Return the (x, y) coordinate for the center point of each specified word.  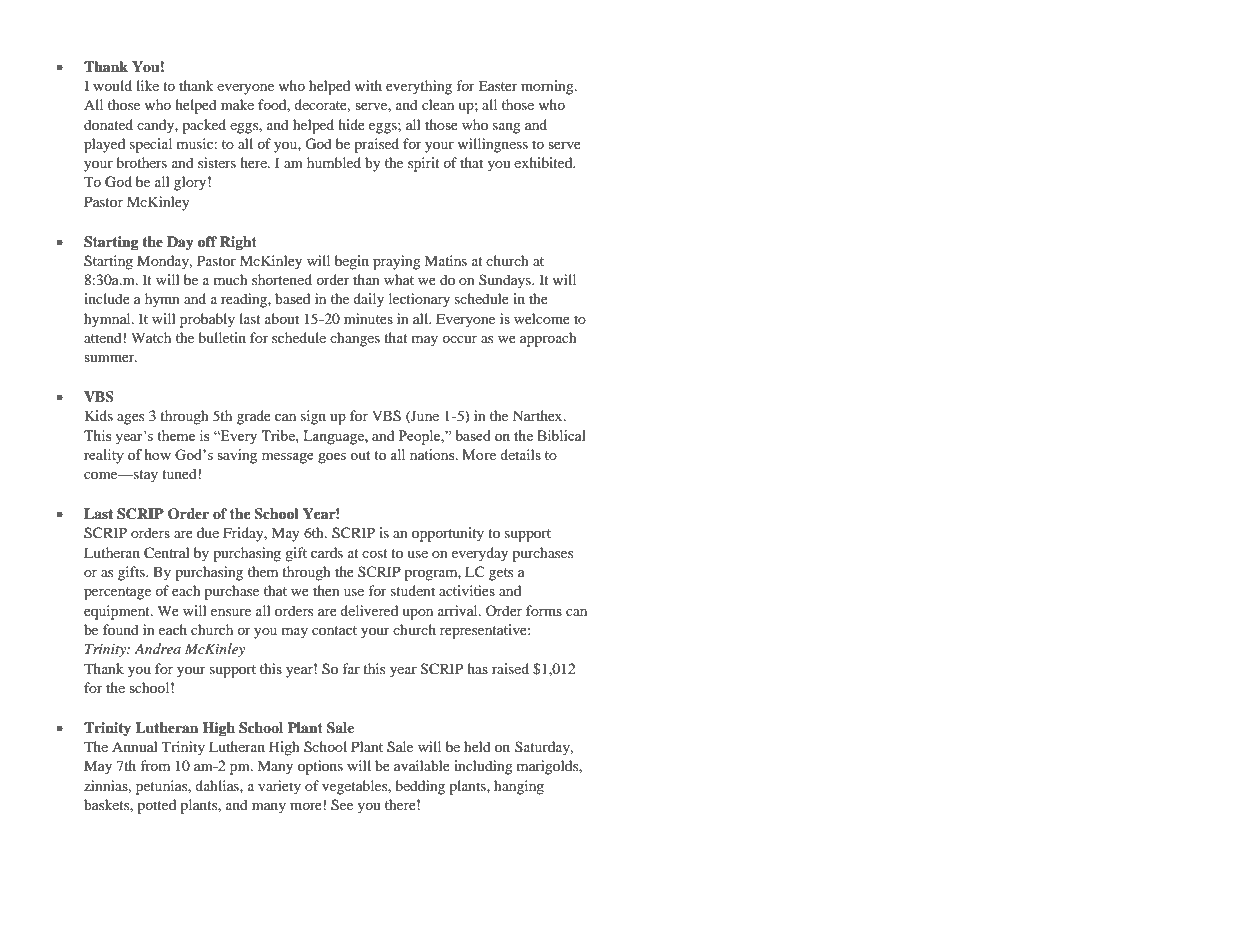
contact (334, 630)
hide (351, 124)
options (320, 767)
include (107, 298)
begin (352, 262)
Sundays (506, 281)
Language (334, 437)
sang (507, 128)
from (155, 765)
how (158, 454)
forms (544, 610)
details (520, 454)
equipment (118, 612)
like (147, 85)
